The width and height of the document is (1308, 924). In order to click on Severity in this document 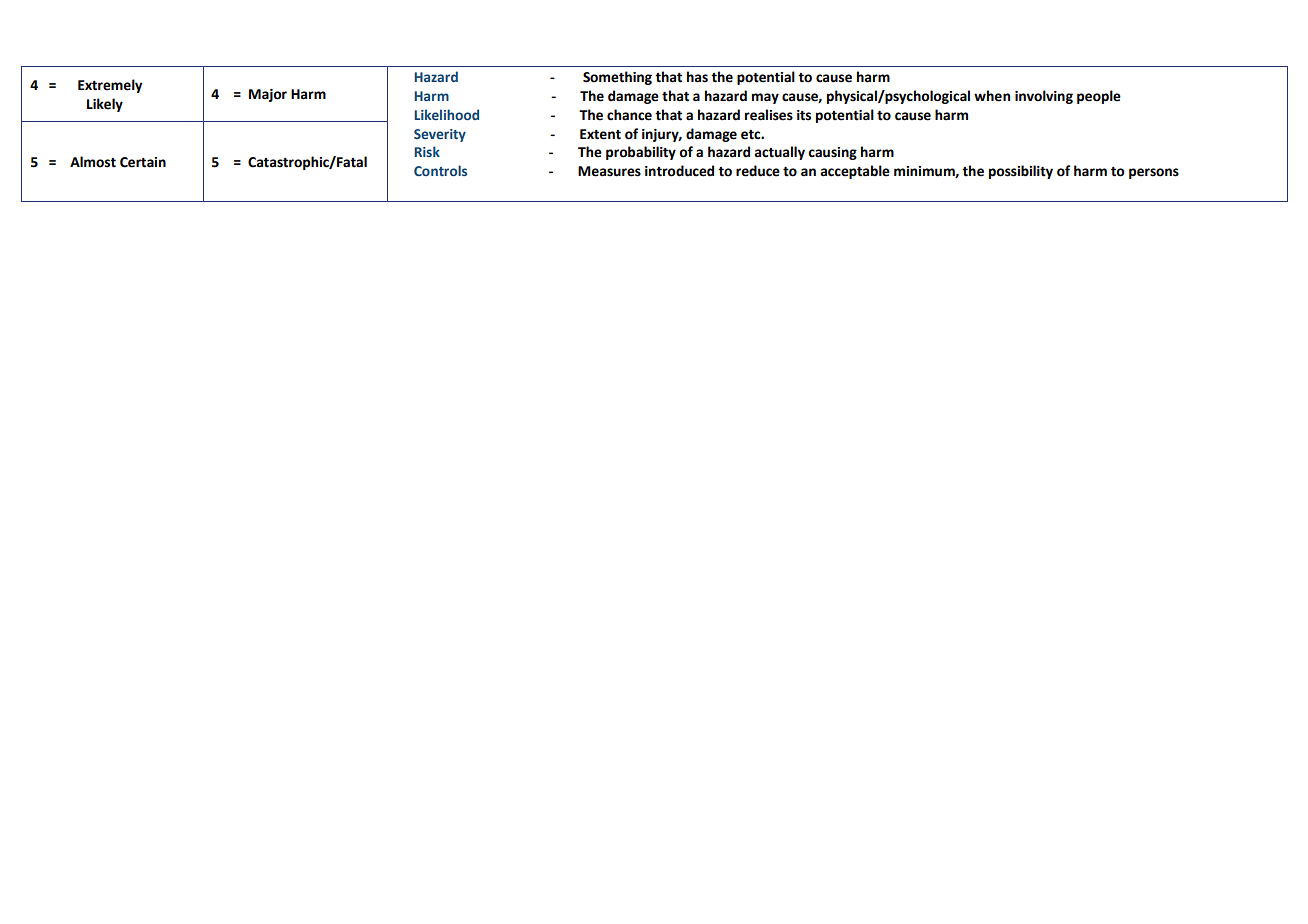, I will do `click(440, 135)`.
